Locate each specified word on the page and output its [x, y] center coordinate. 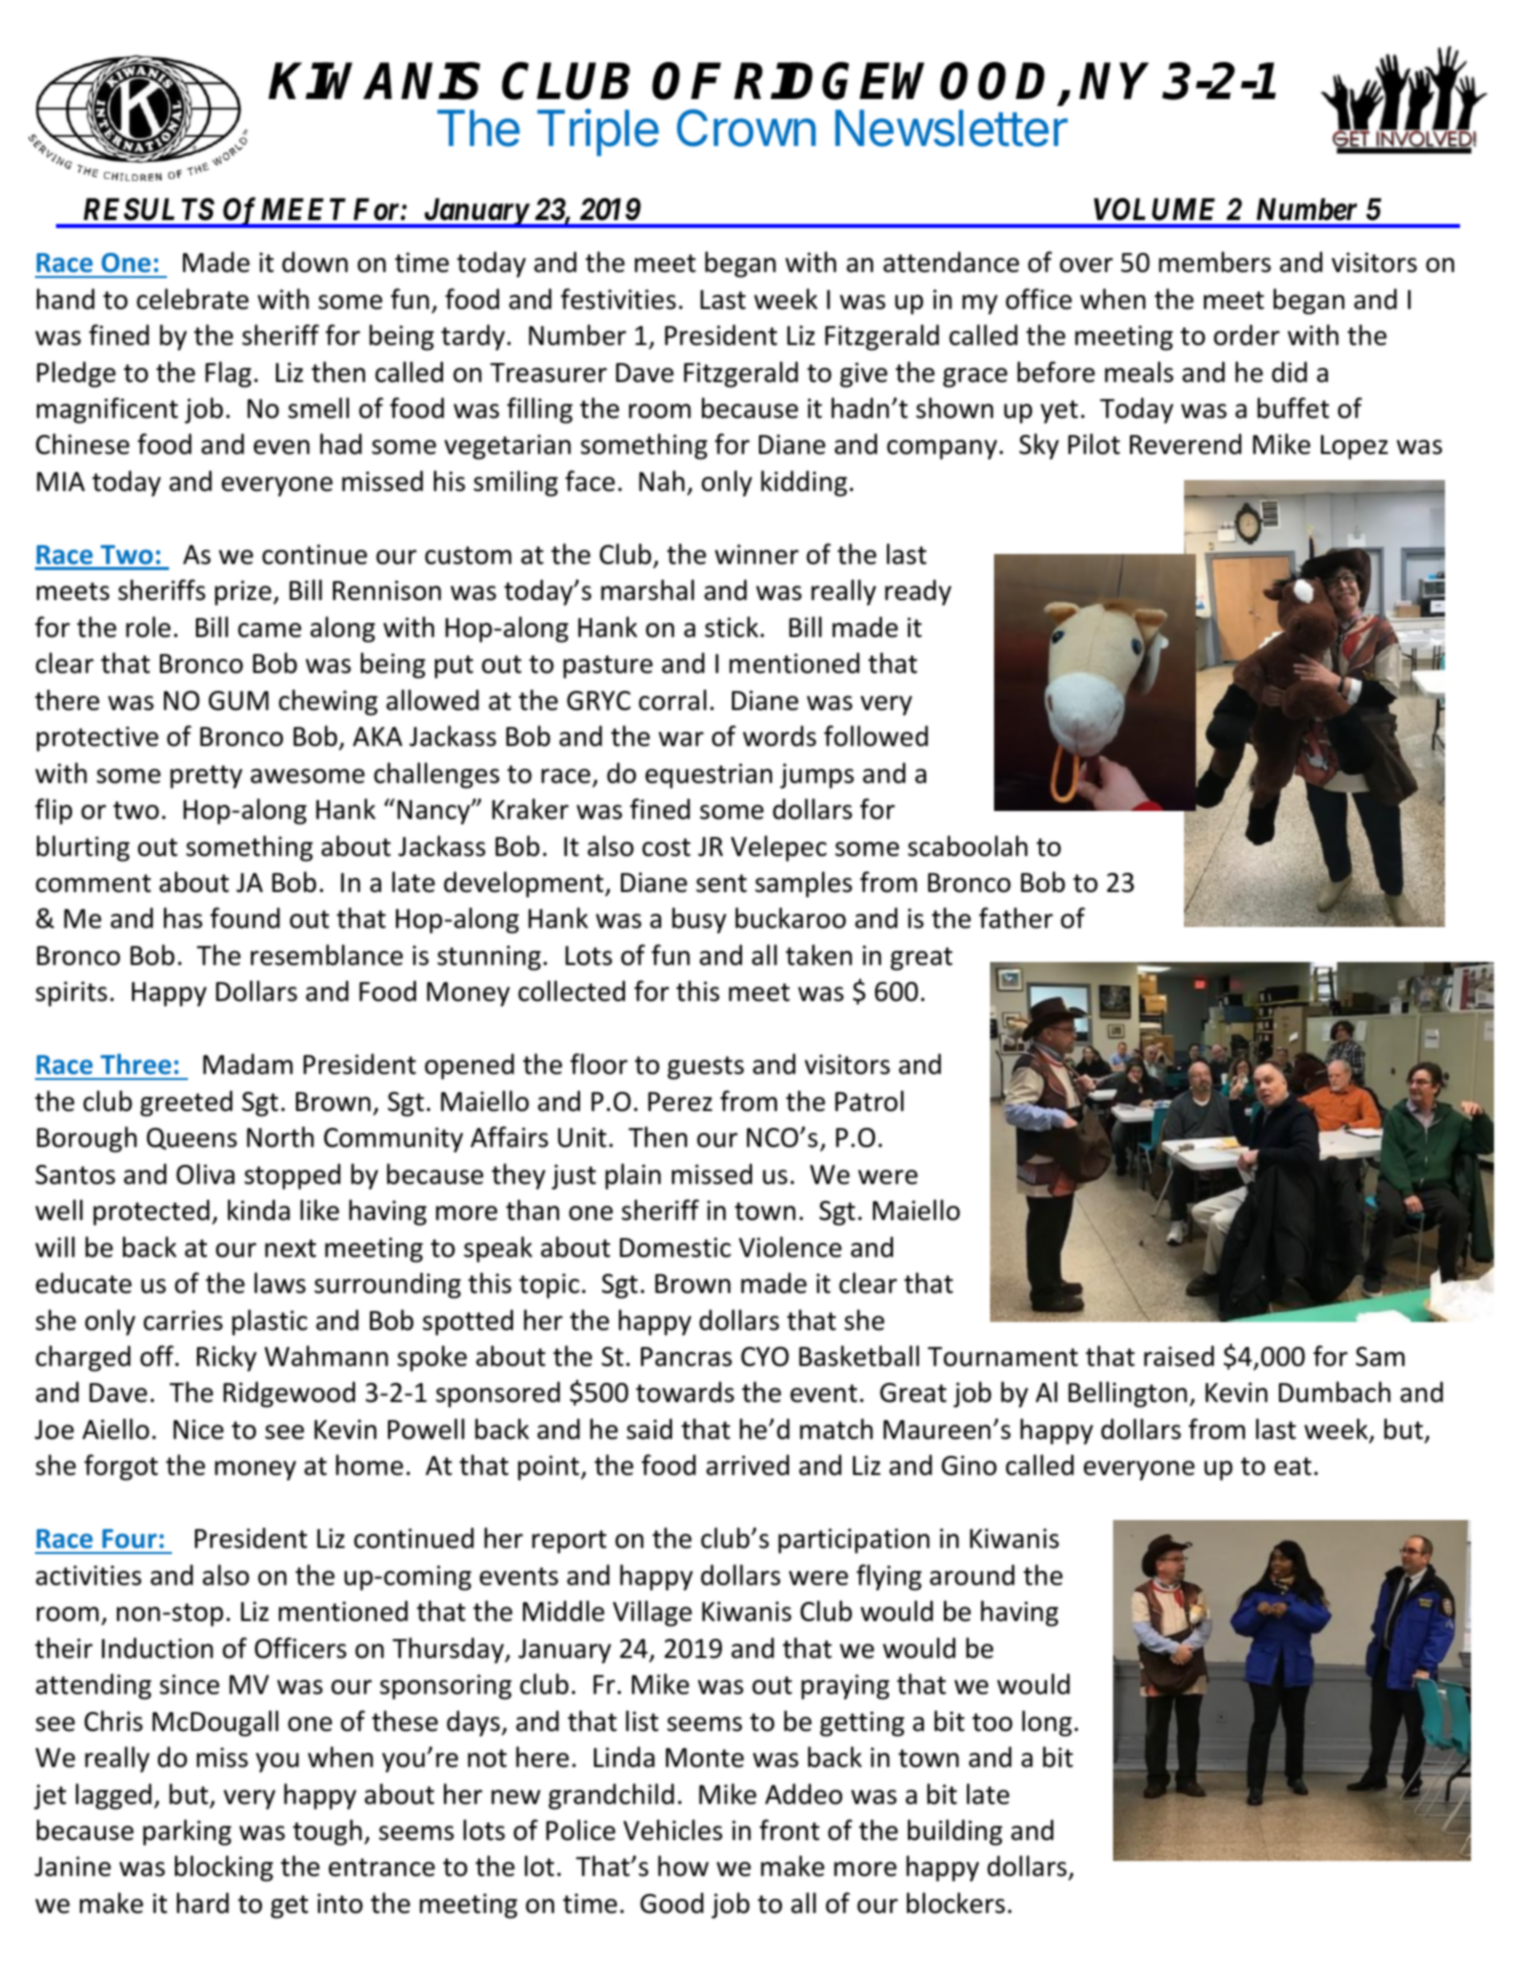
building [955, 1832]
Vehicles [672, 1830]
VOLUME [1154, 209]
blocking [224, 1868]
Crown [746, 128]
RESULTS [149, 209]
